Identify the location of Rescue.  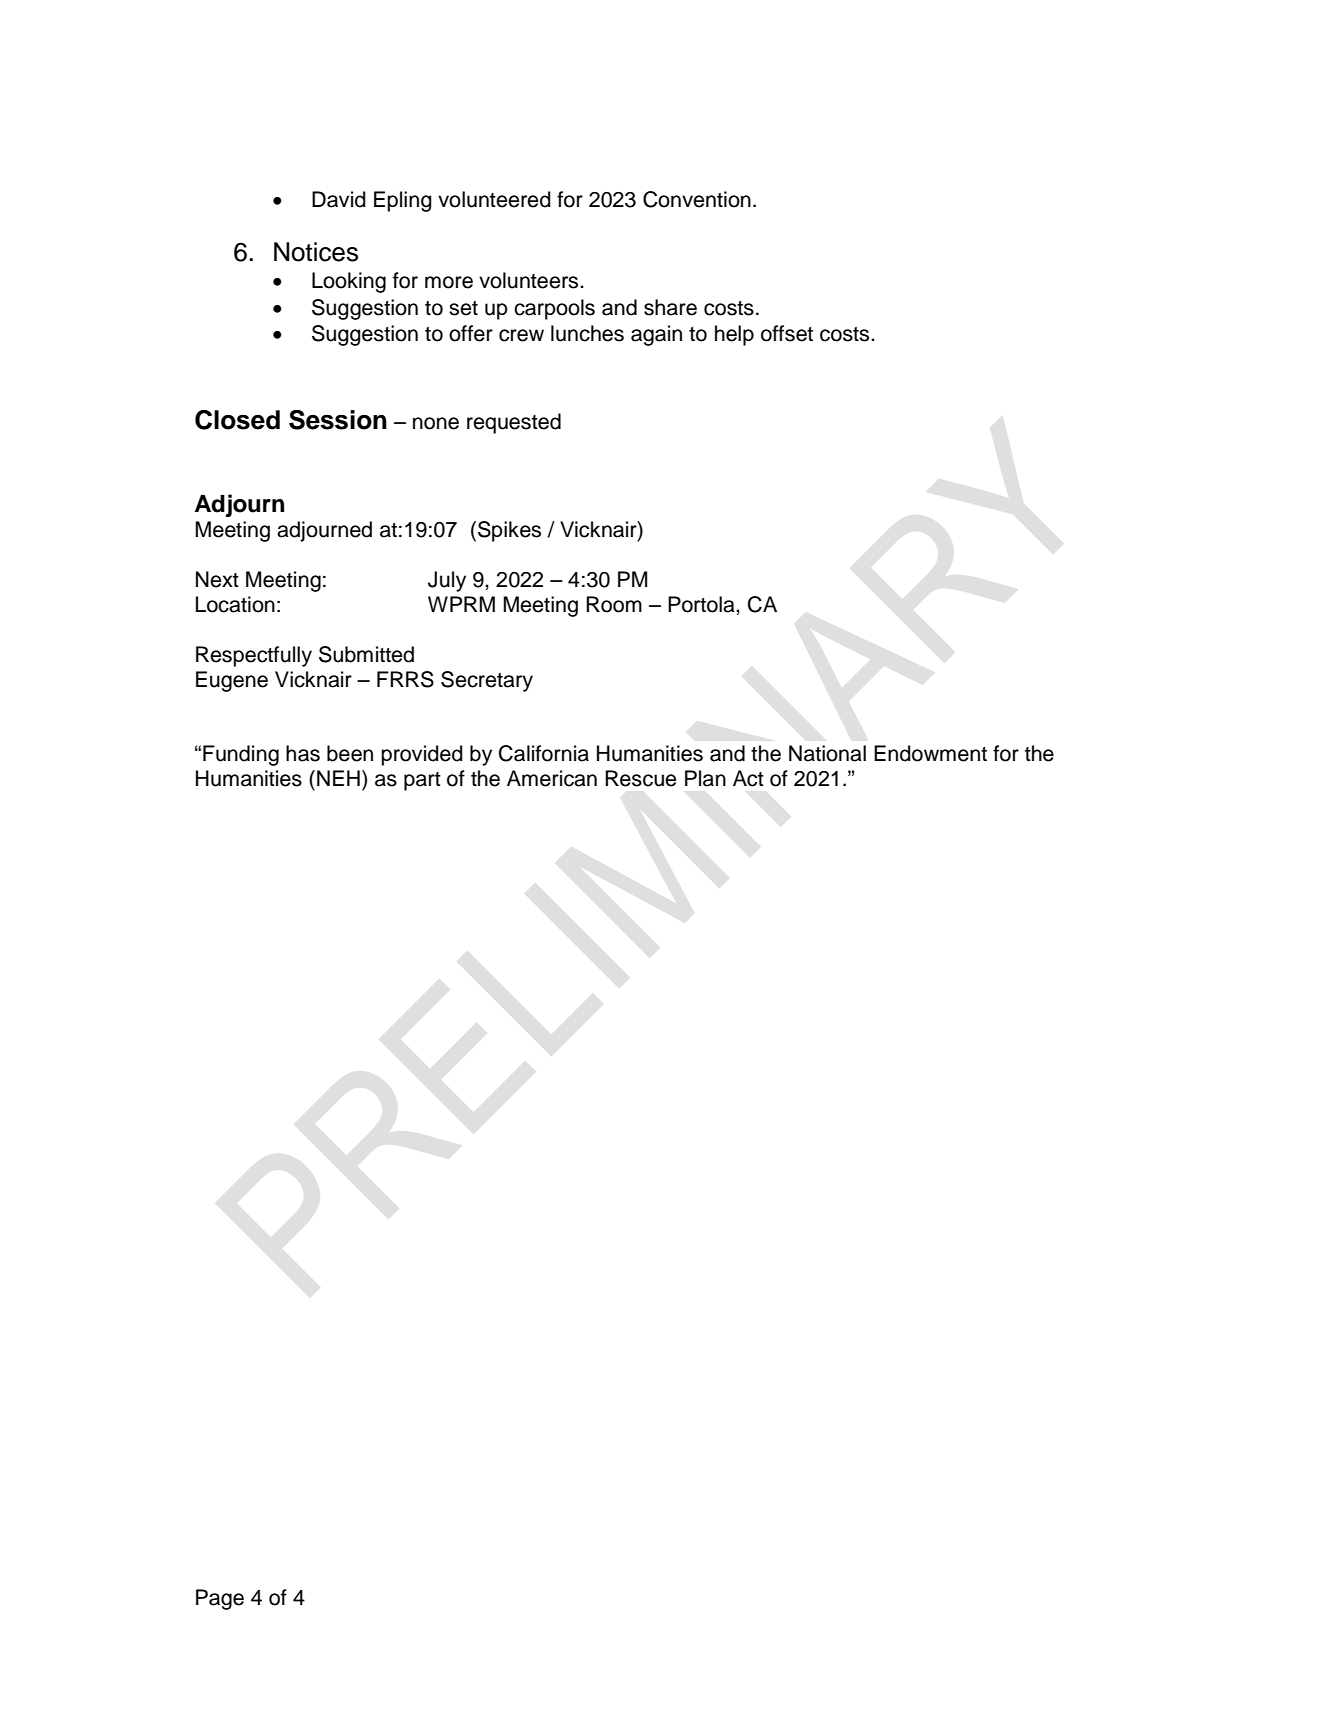
(640, 778).
